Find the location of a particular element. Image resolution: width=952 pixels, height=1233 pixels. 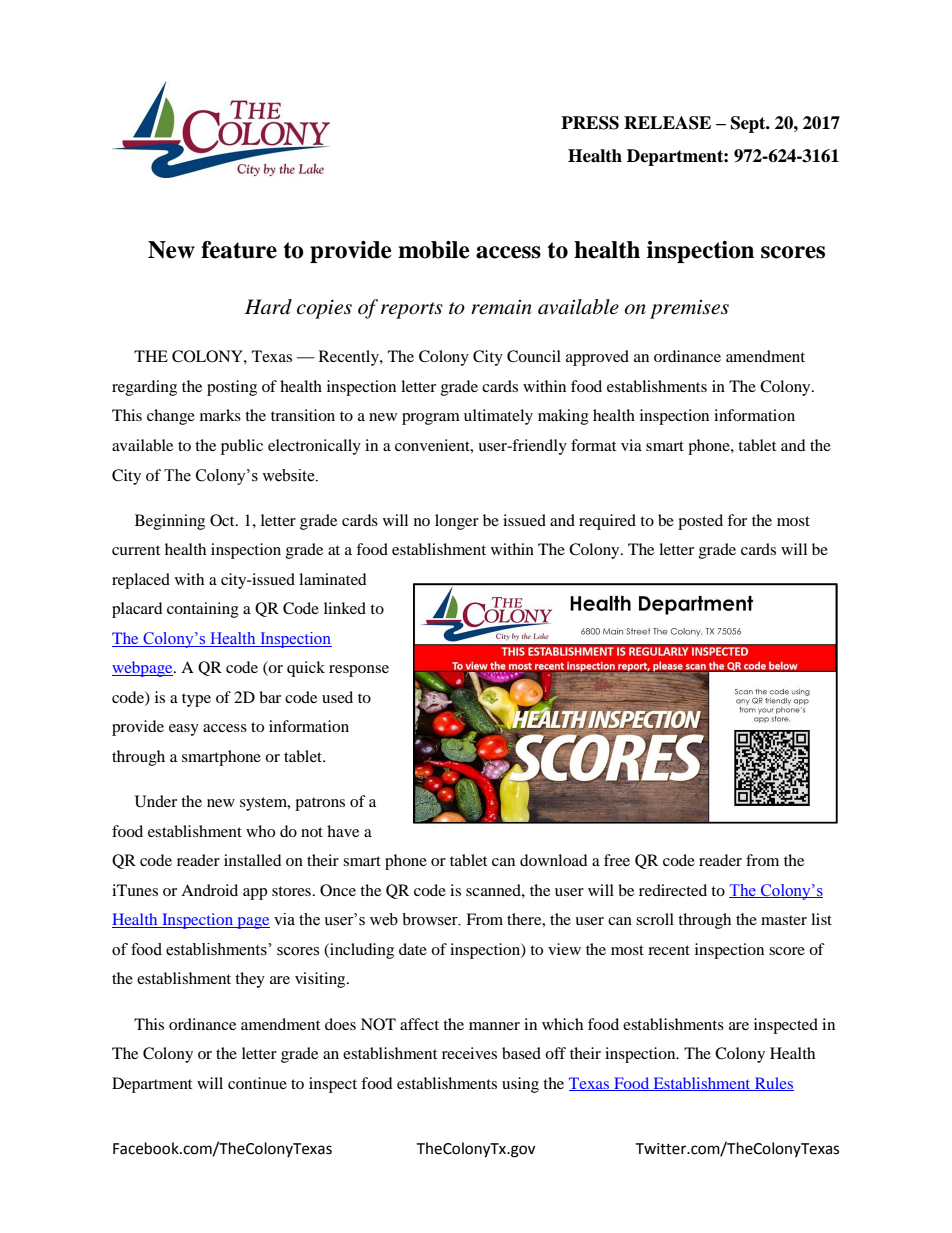

premises is located at coordinates (689, 309).
